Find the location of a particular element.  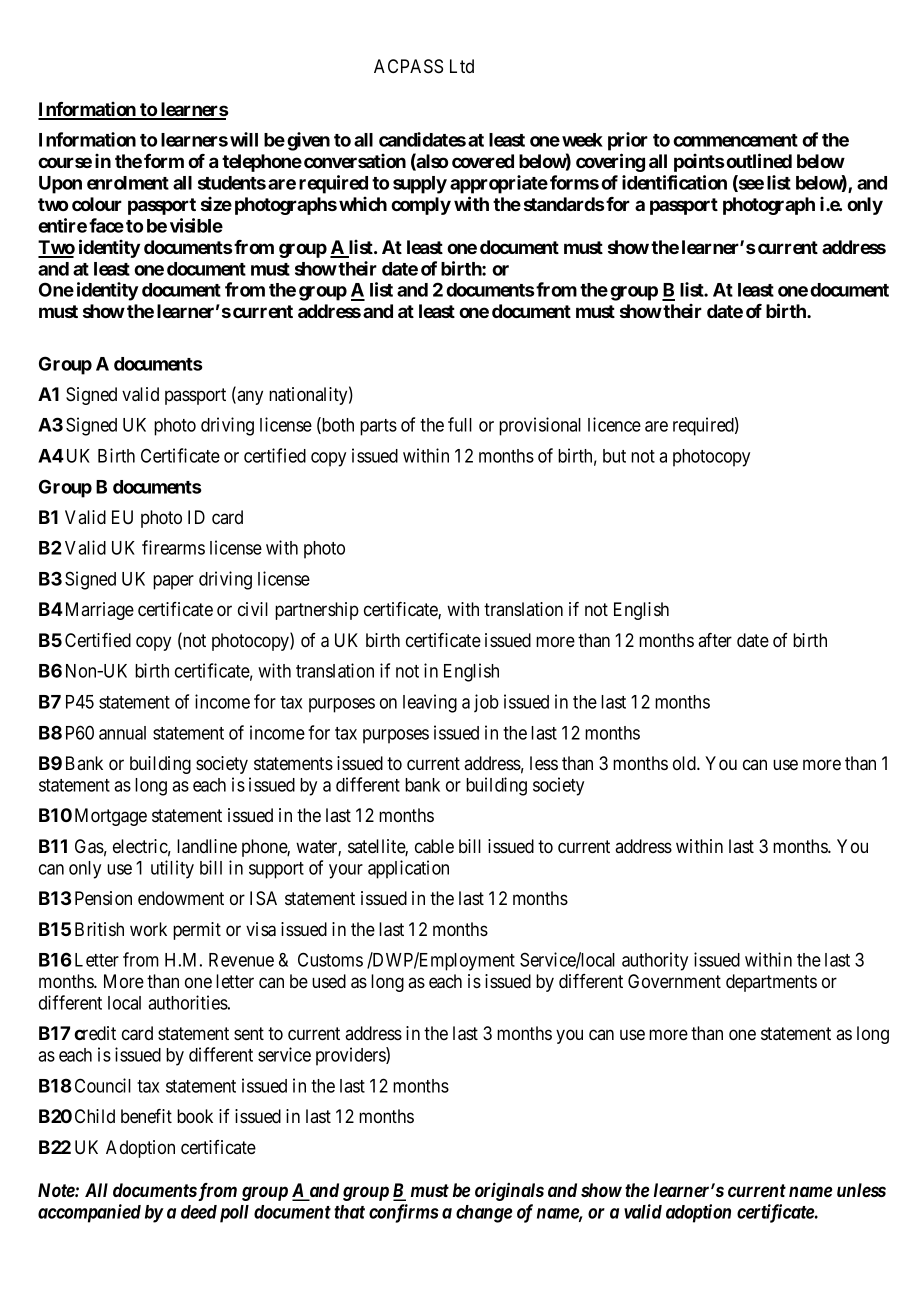

leaving is located at coordinates (430, 703).
